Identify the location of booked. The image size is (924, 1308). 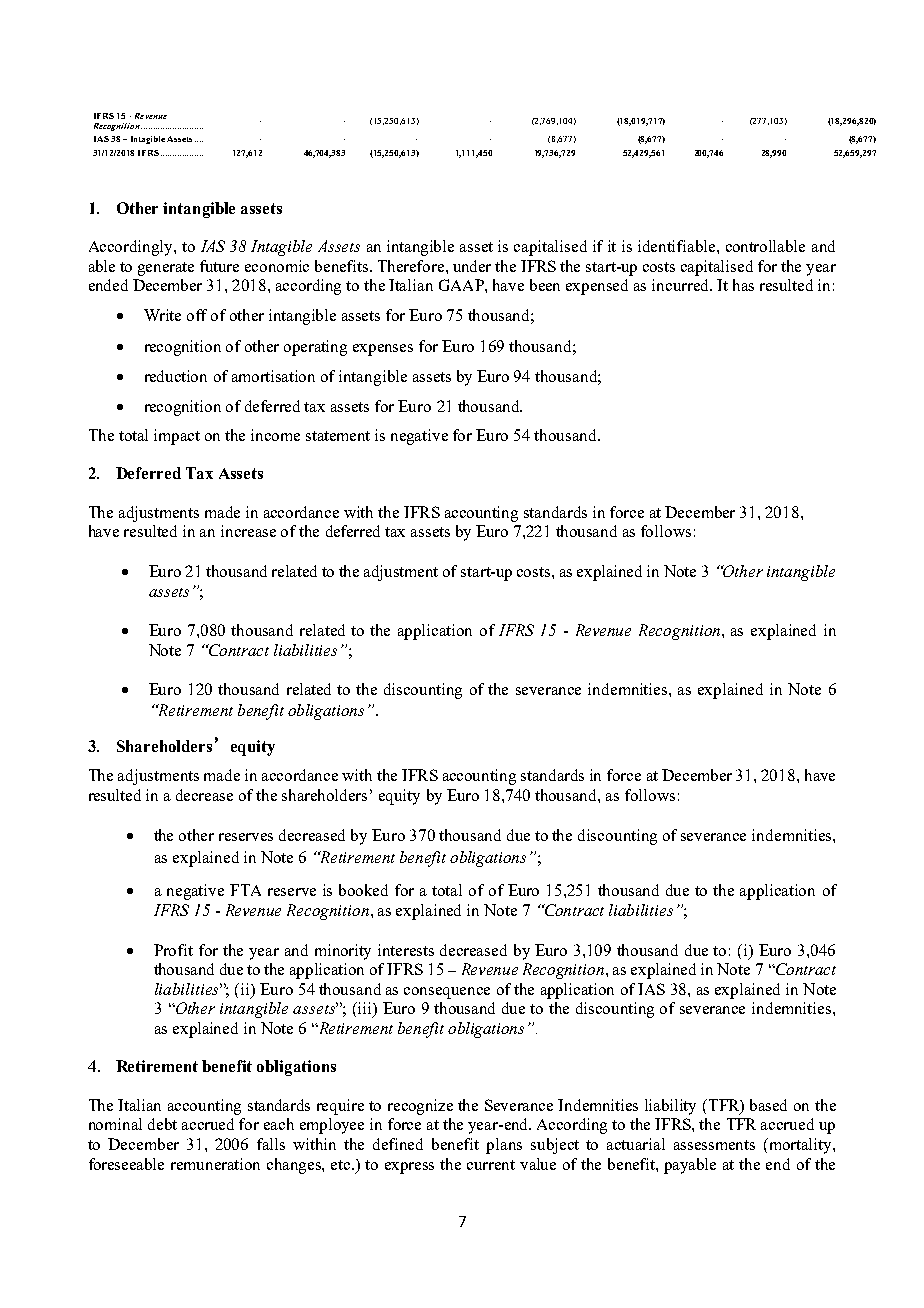
(363, 890).
